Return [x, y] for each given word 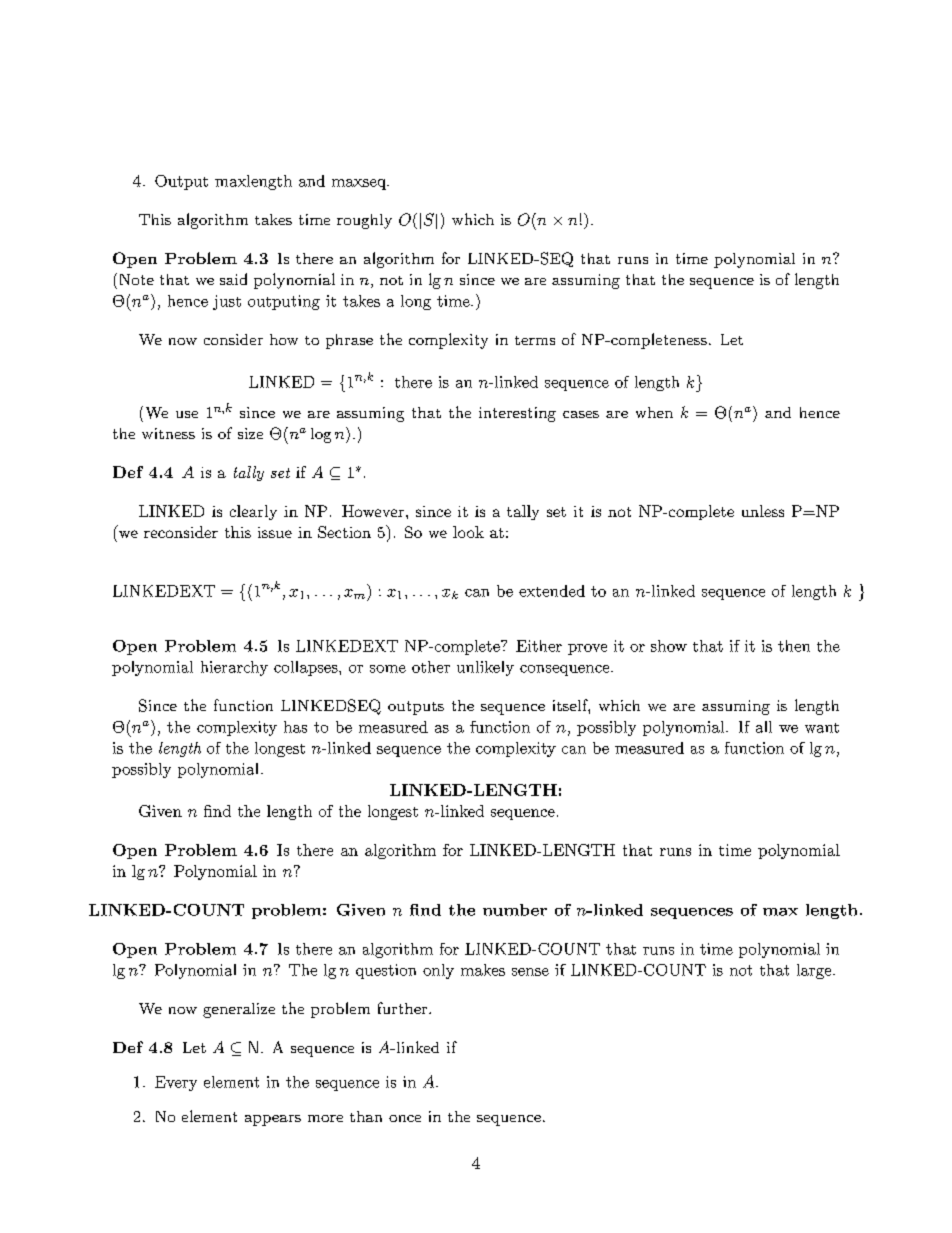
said [233, 279]
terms [535, 340]
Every [176, 1083]
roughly [364, 221]
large [814, 971]
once [405, 1118]
